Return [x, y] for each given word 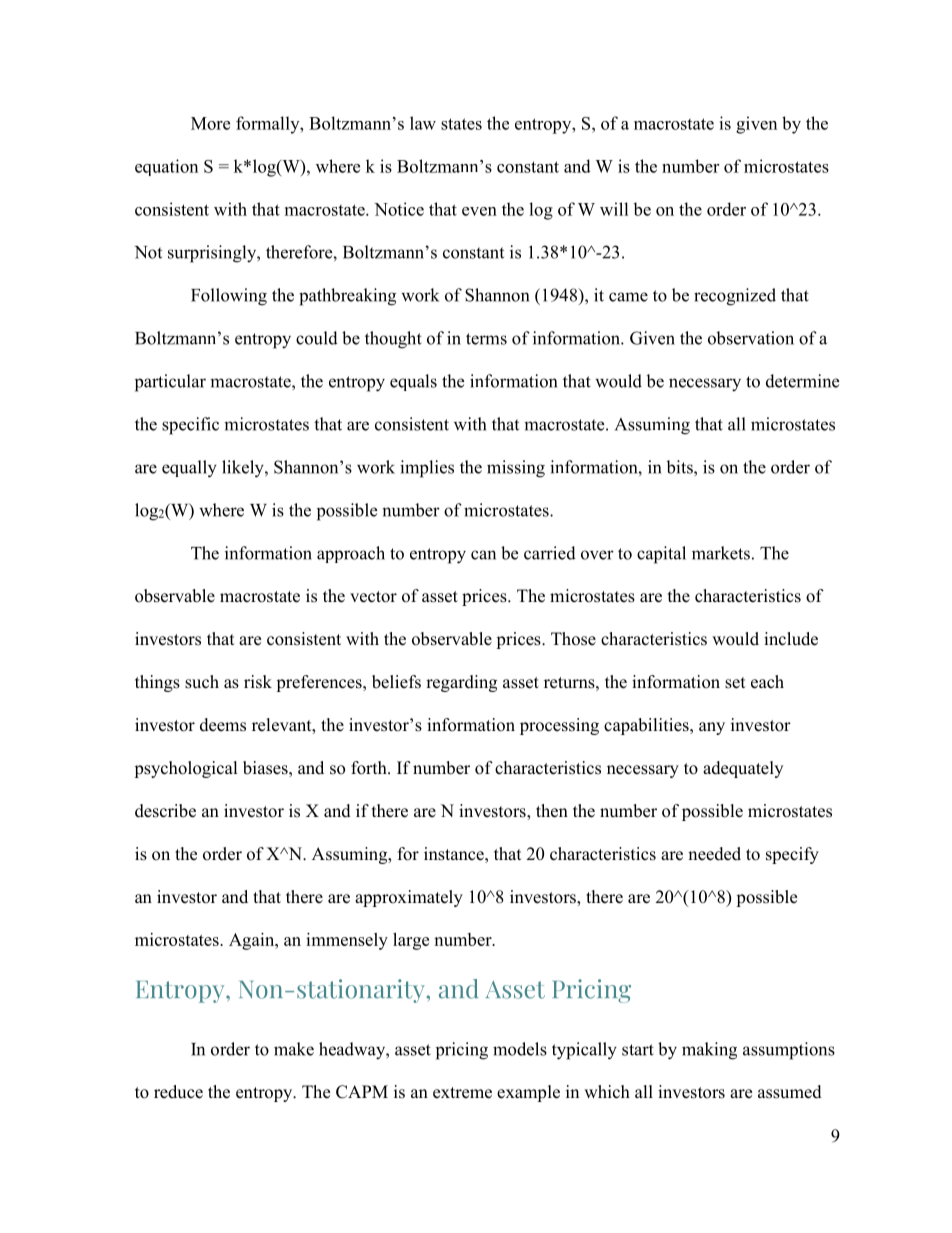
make [294, 1049]
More [210, 123]
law [423, 123]
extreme [462, 1093]
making [709, 1051]
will [614, 209]
